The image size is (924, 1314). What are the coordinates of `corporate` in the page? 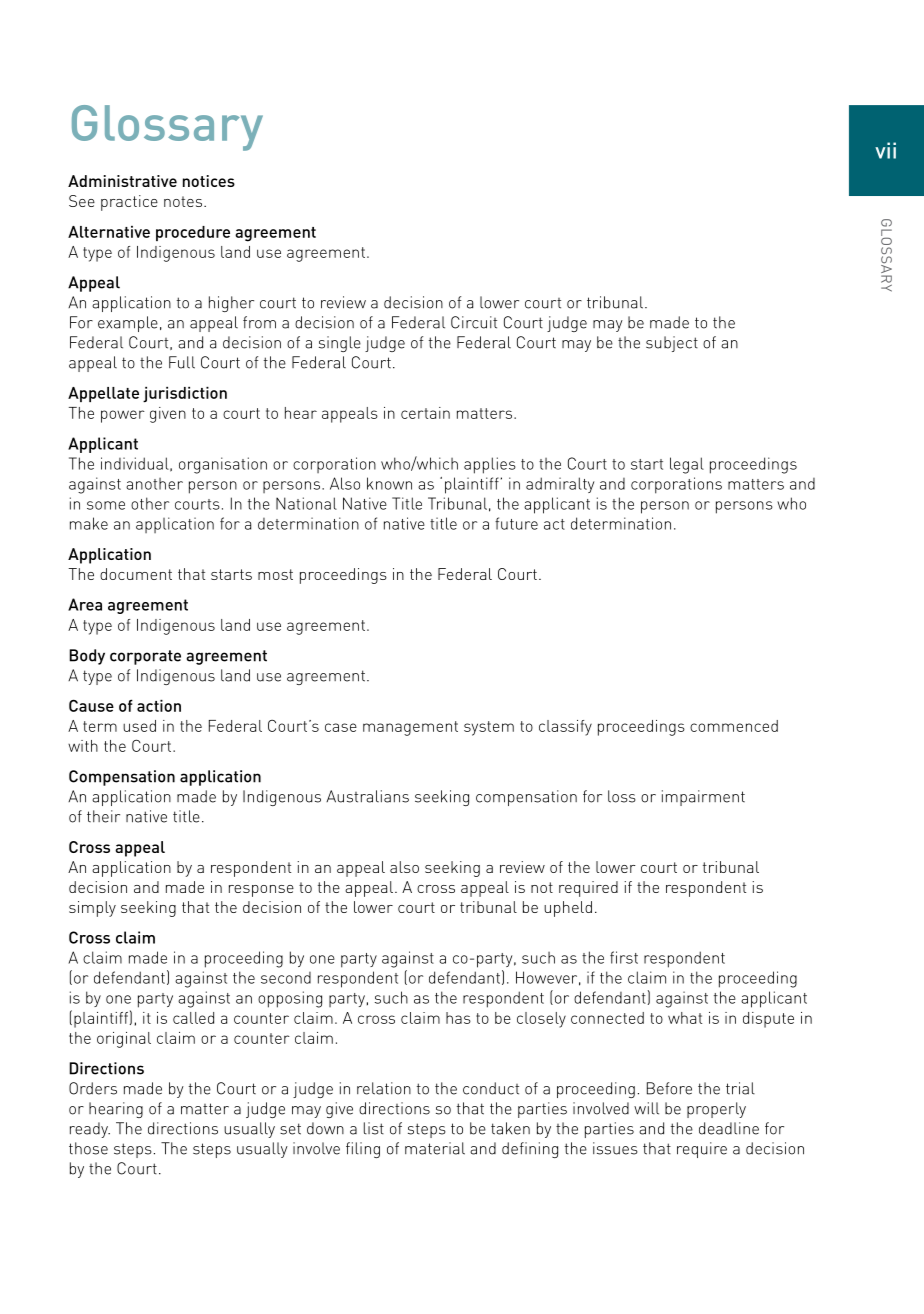 It's located at (145, 657).
